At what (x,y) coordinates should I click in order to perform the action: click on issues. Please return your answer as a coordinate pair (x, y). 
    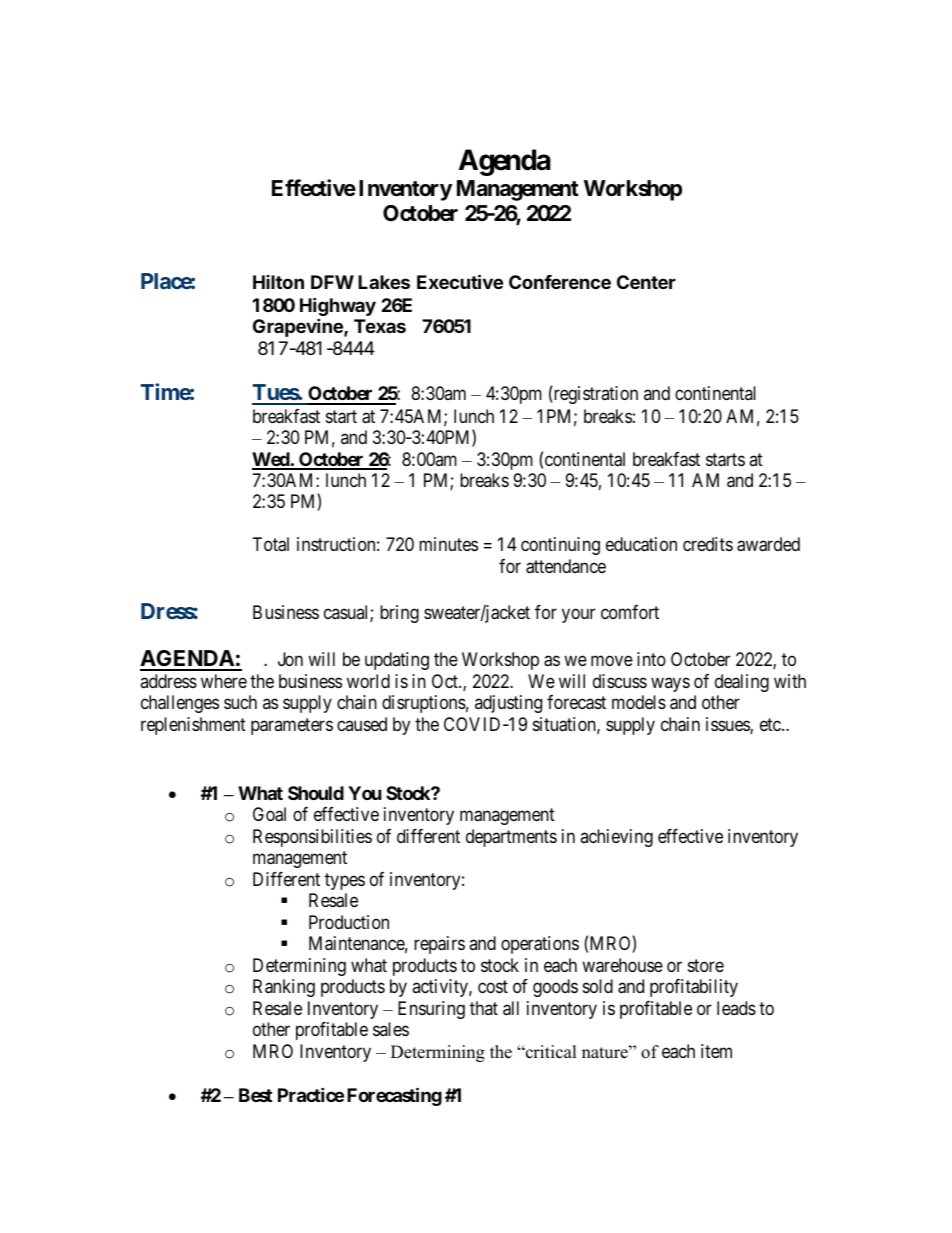
    Looking at the image, I should click on (728, 725).
